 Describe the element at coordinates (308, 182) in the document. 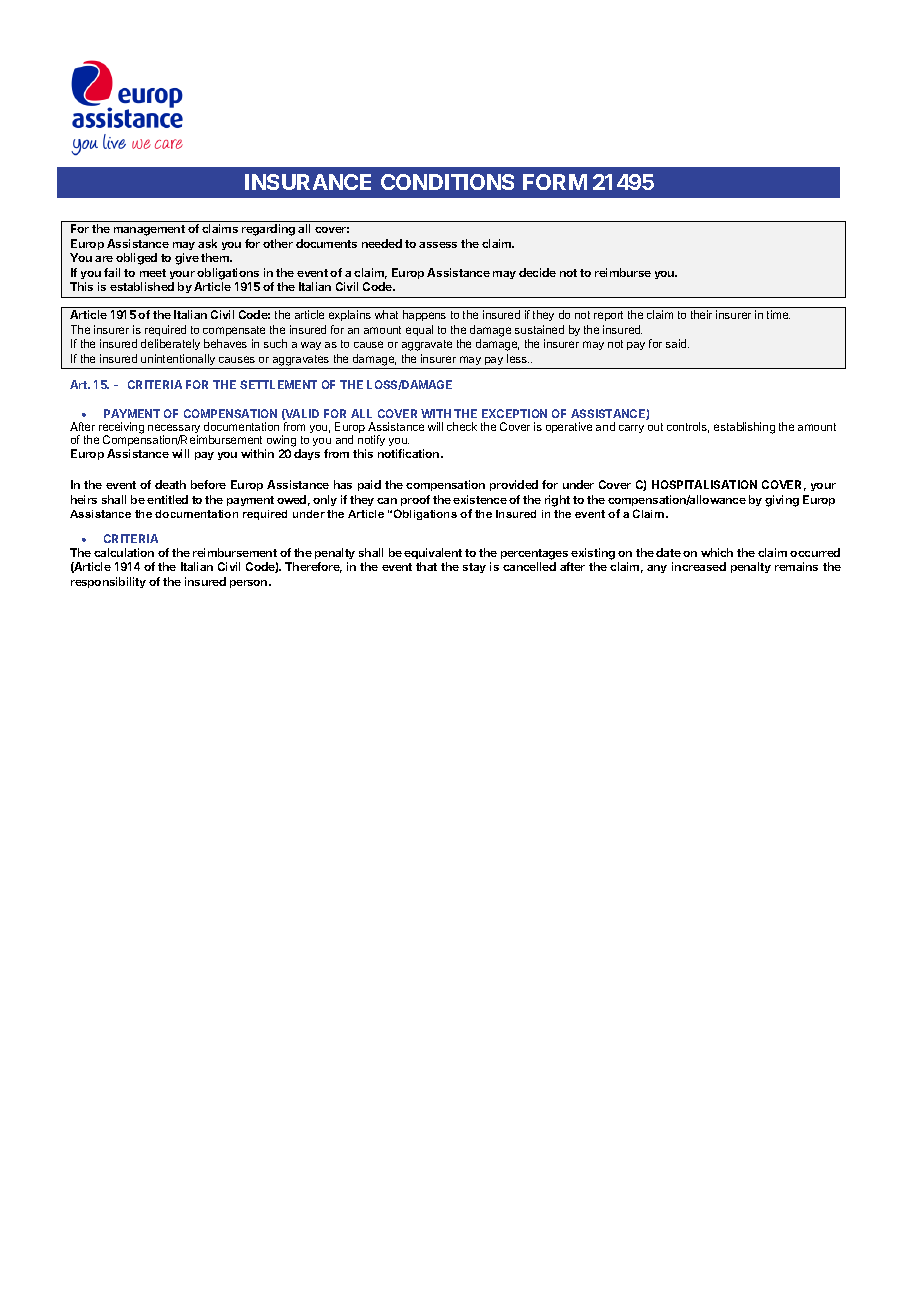

I see `INSURANCE` at that location.
